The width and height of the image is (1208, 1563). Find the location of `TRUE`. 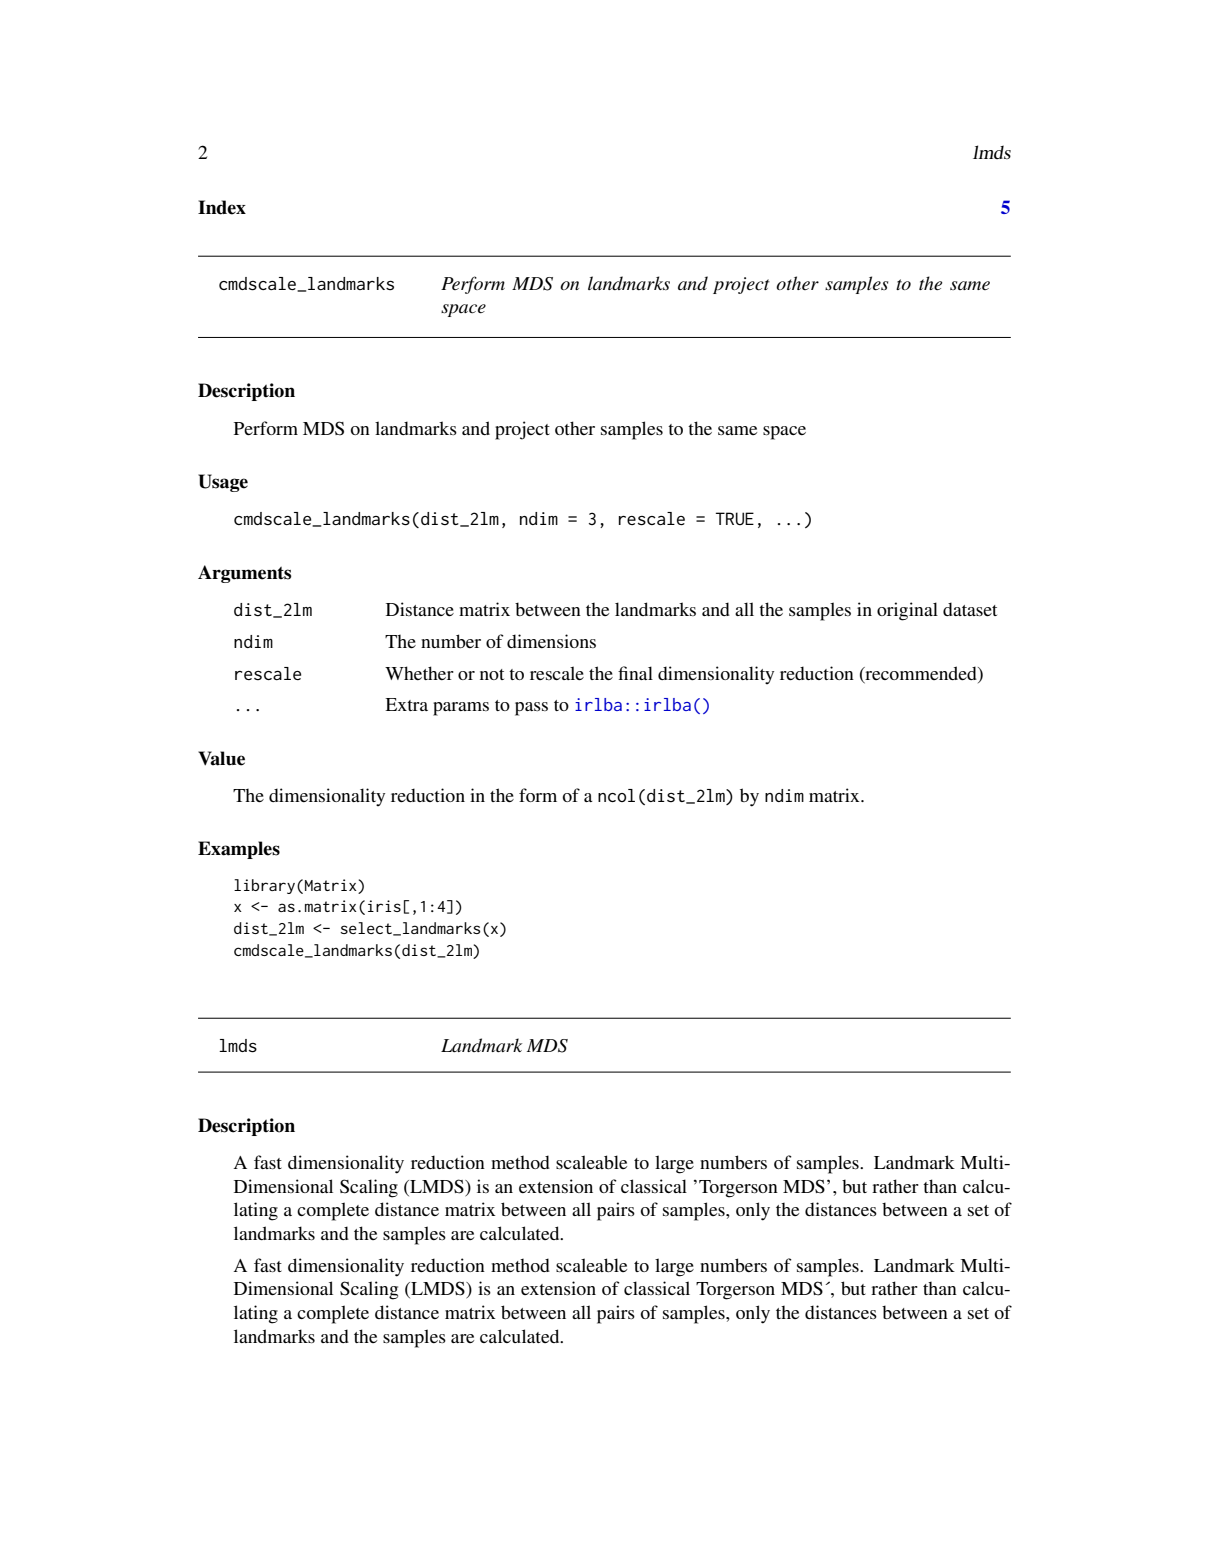

TRUE is located at coordinates (735, 519).
